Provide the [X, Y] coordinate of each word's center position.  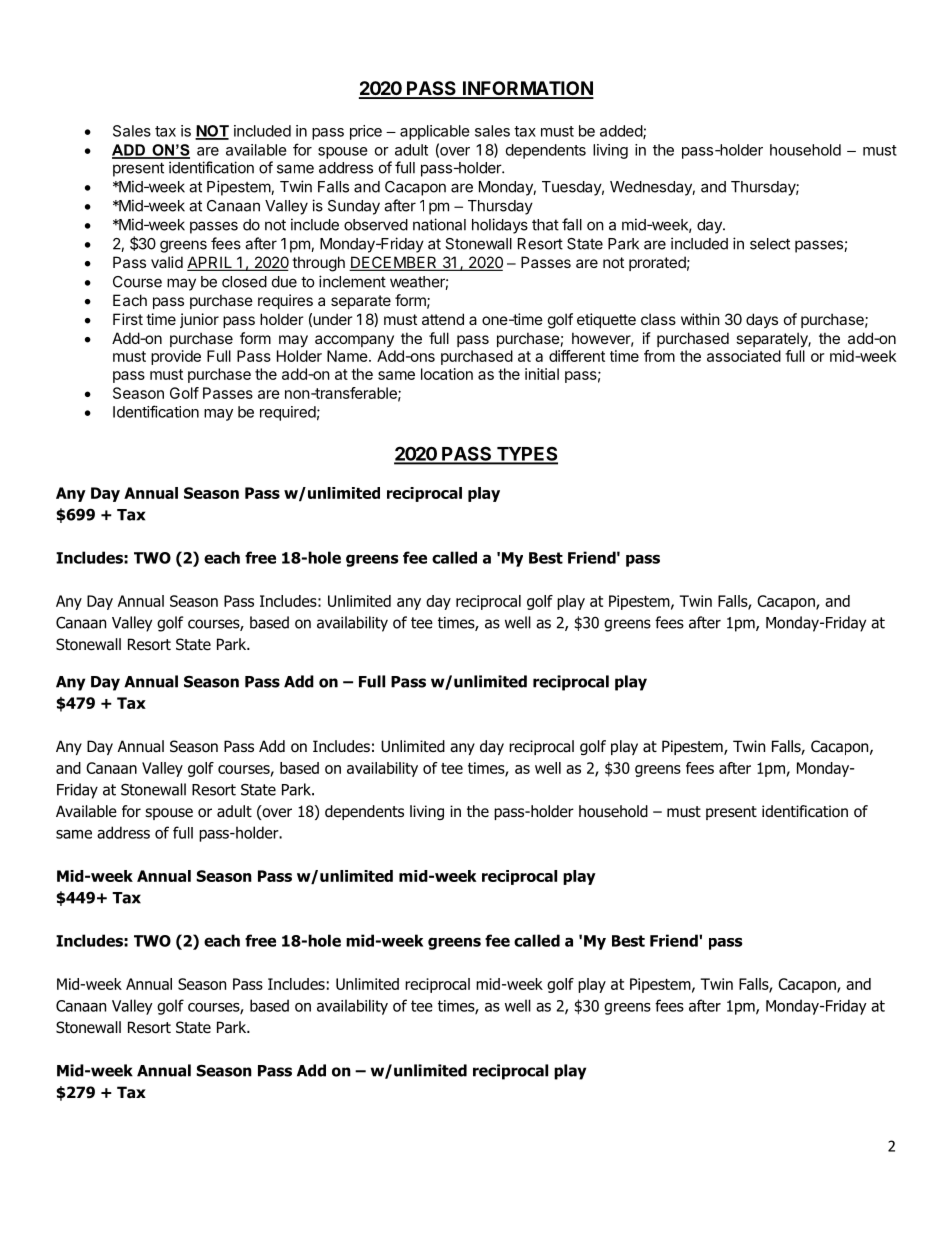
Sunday [354, 207]
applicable [435, 132]
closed [244, 282]
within [700, 319]
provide [176, 357]
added [622, 132]
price [366, 132]
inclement [352, 281]
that [545, 225]
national [439, 224]
